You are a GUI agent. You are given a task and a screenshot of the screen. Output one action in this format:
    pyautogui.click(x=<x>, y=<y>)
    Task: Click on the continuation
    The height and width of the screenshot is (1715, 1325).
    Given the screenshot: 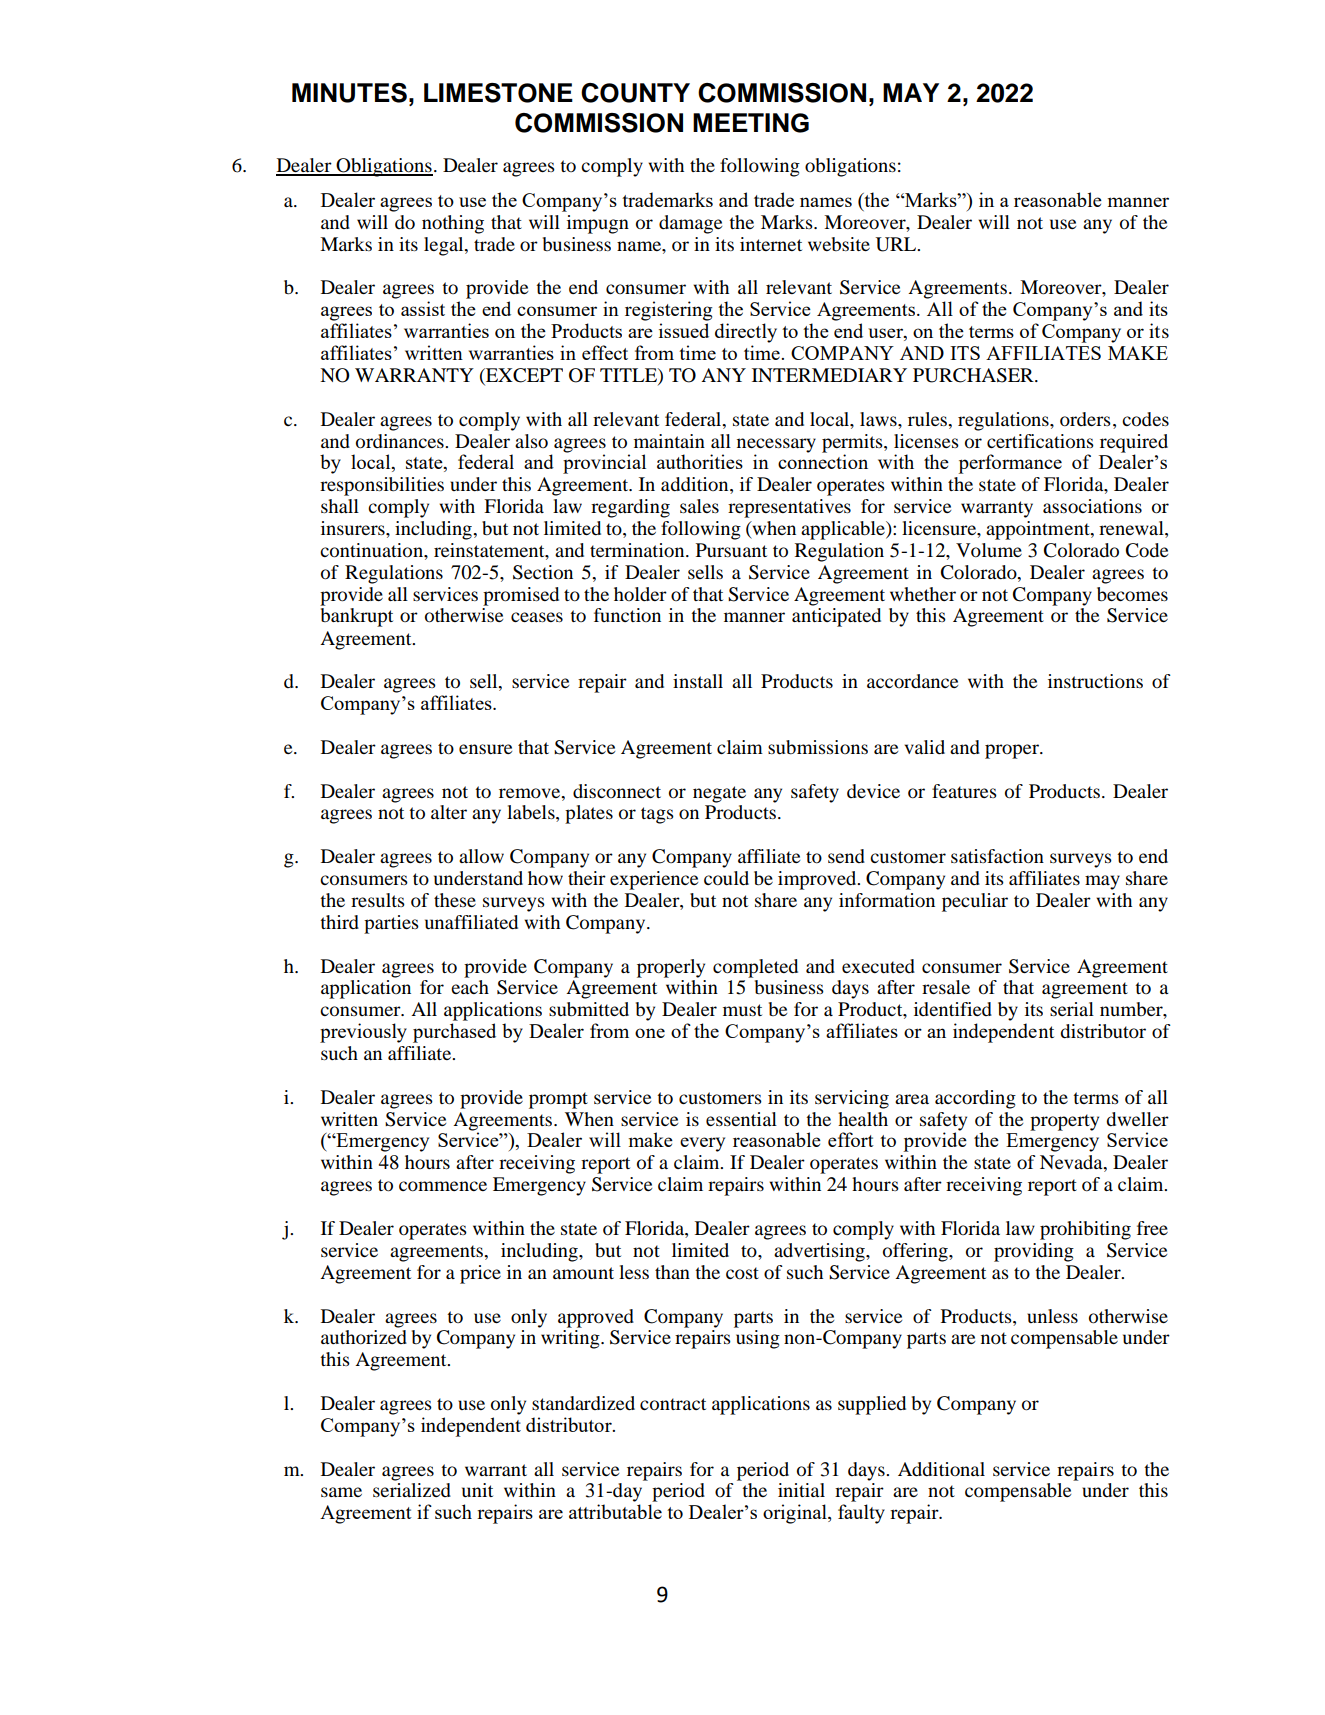 What is the action you would take?
    pyautogui.click(x=372, y=550)
